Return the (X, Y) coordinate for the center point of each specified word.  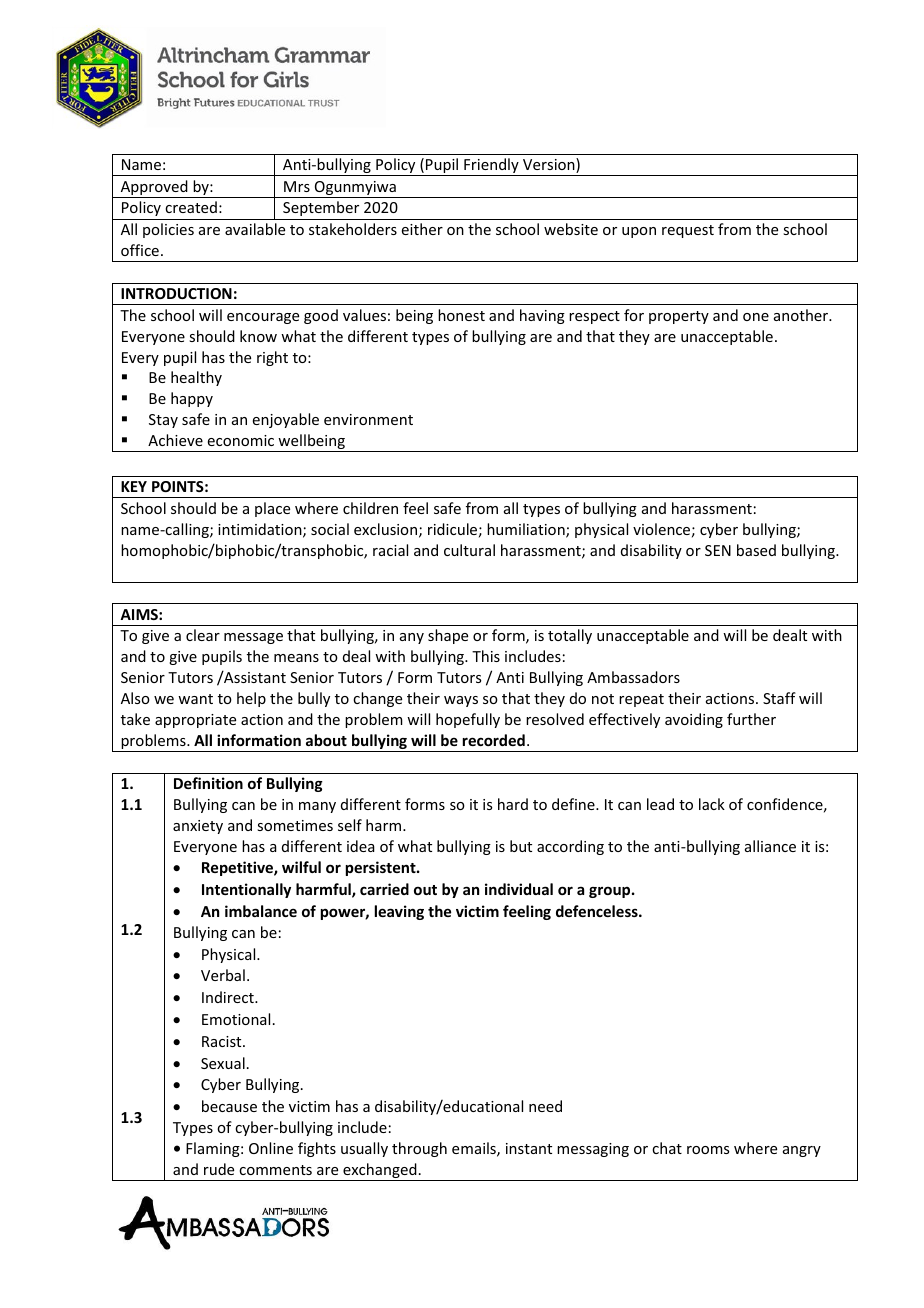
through (419, 1149)
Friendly (491, 167)
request (688, 231)
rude (219, 1169)
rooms (708, 1150)
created (191, 207)
